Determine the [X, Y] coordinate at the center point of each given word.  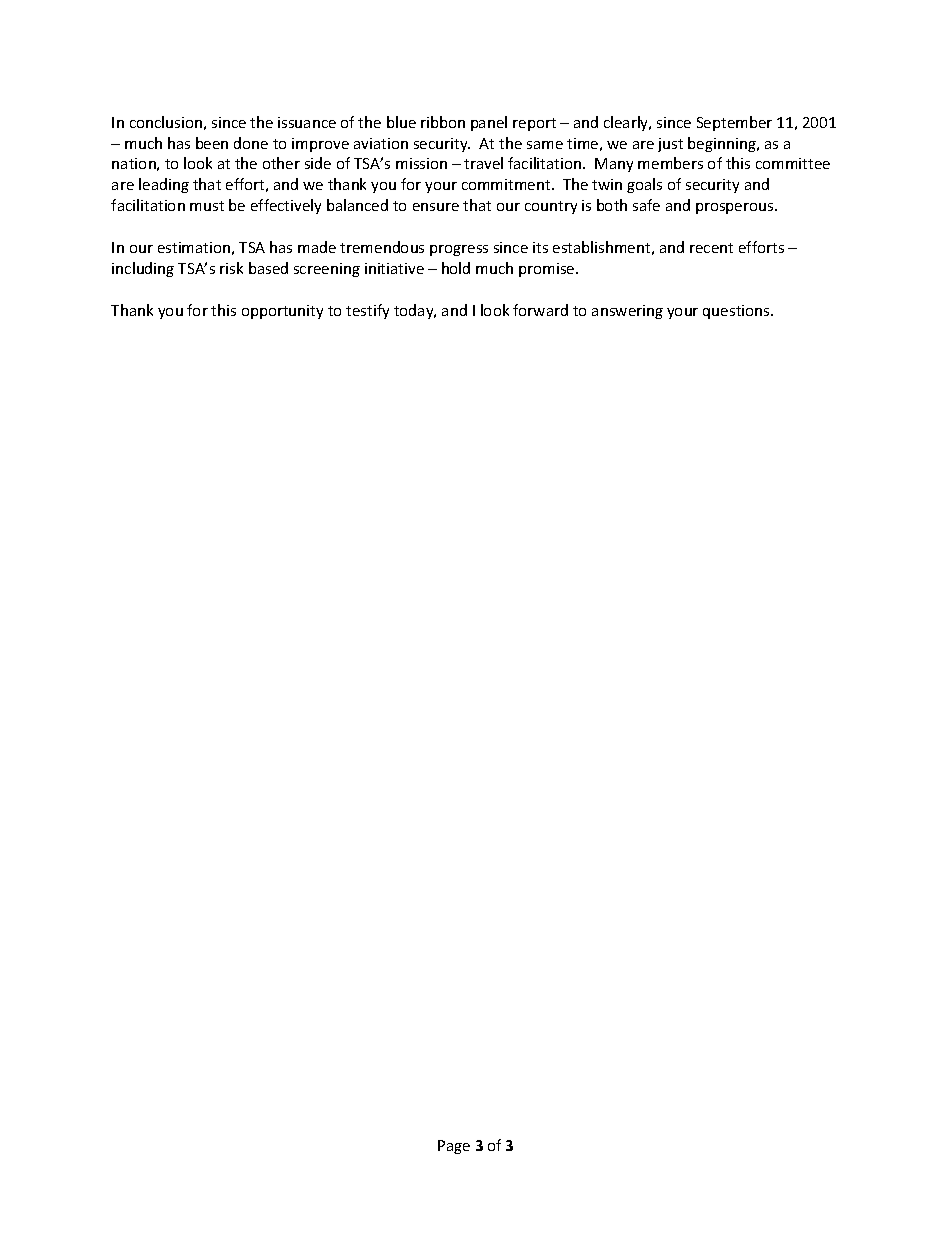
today [415, 311]
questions [737, 312]
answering [627, 312]
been [212, 143]
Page [454, 1147]
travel [483, 163]
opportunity [282, 312]
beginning [723, 144]
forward [540, 310]
